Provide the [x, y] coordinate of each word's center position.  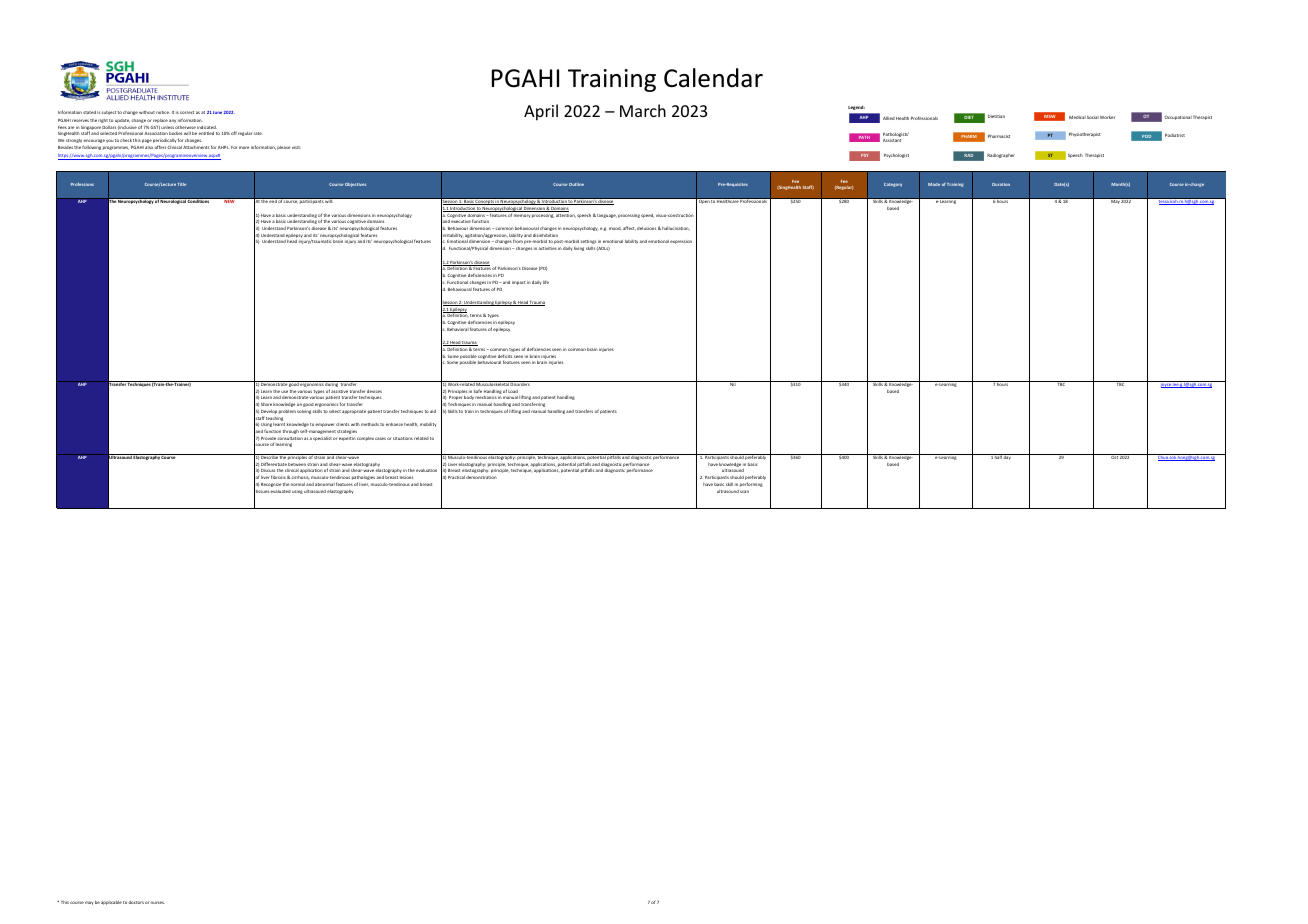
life [546, 282]
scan [744, 491]
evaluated [280, 491]
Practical [456, 477]
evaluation [426, 470]
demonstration [481, 477]
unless [167, 128]
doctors [136, 902]
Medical [1077, 117]
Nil [733, 383]
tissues [262, 491]
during [332, 385]
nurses [158, 902]
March [643, 110]
